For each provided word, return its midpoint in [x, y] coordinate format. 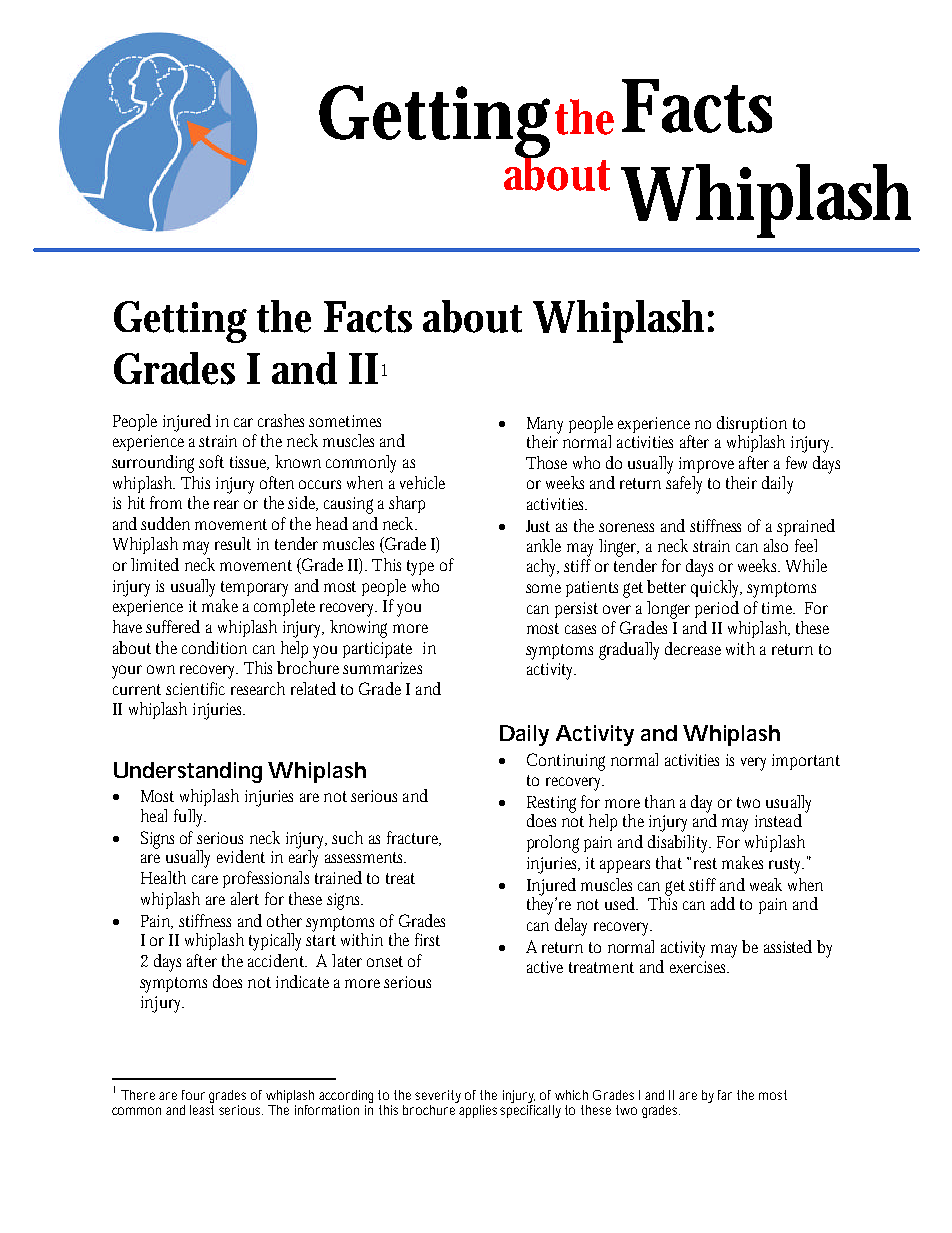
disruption [752, 424]
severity [438, 1098]
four [193, 1095]
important [806, 762]
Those [546, 462]
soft [211, 461]
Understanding [188, 772]
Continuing [566, 762]
